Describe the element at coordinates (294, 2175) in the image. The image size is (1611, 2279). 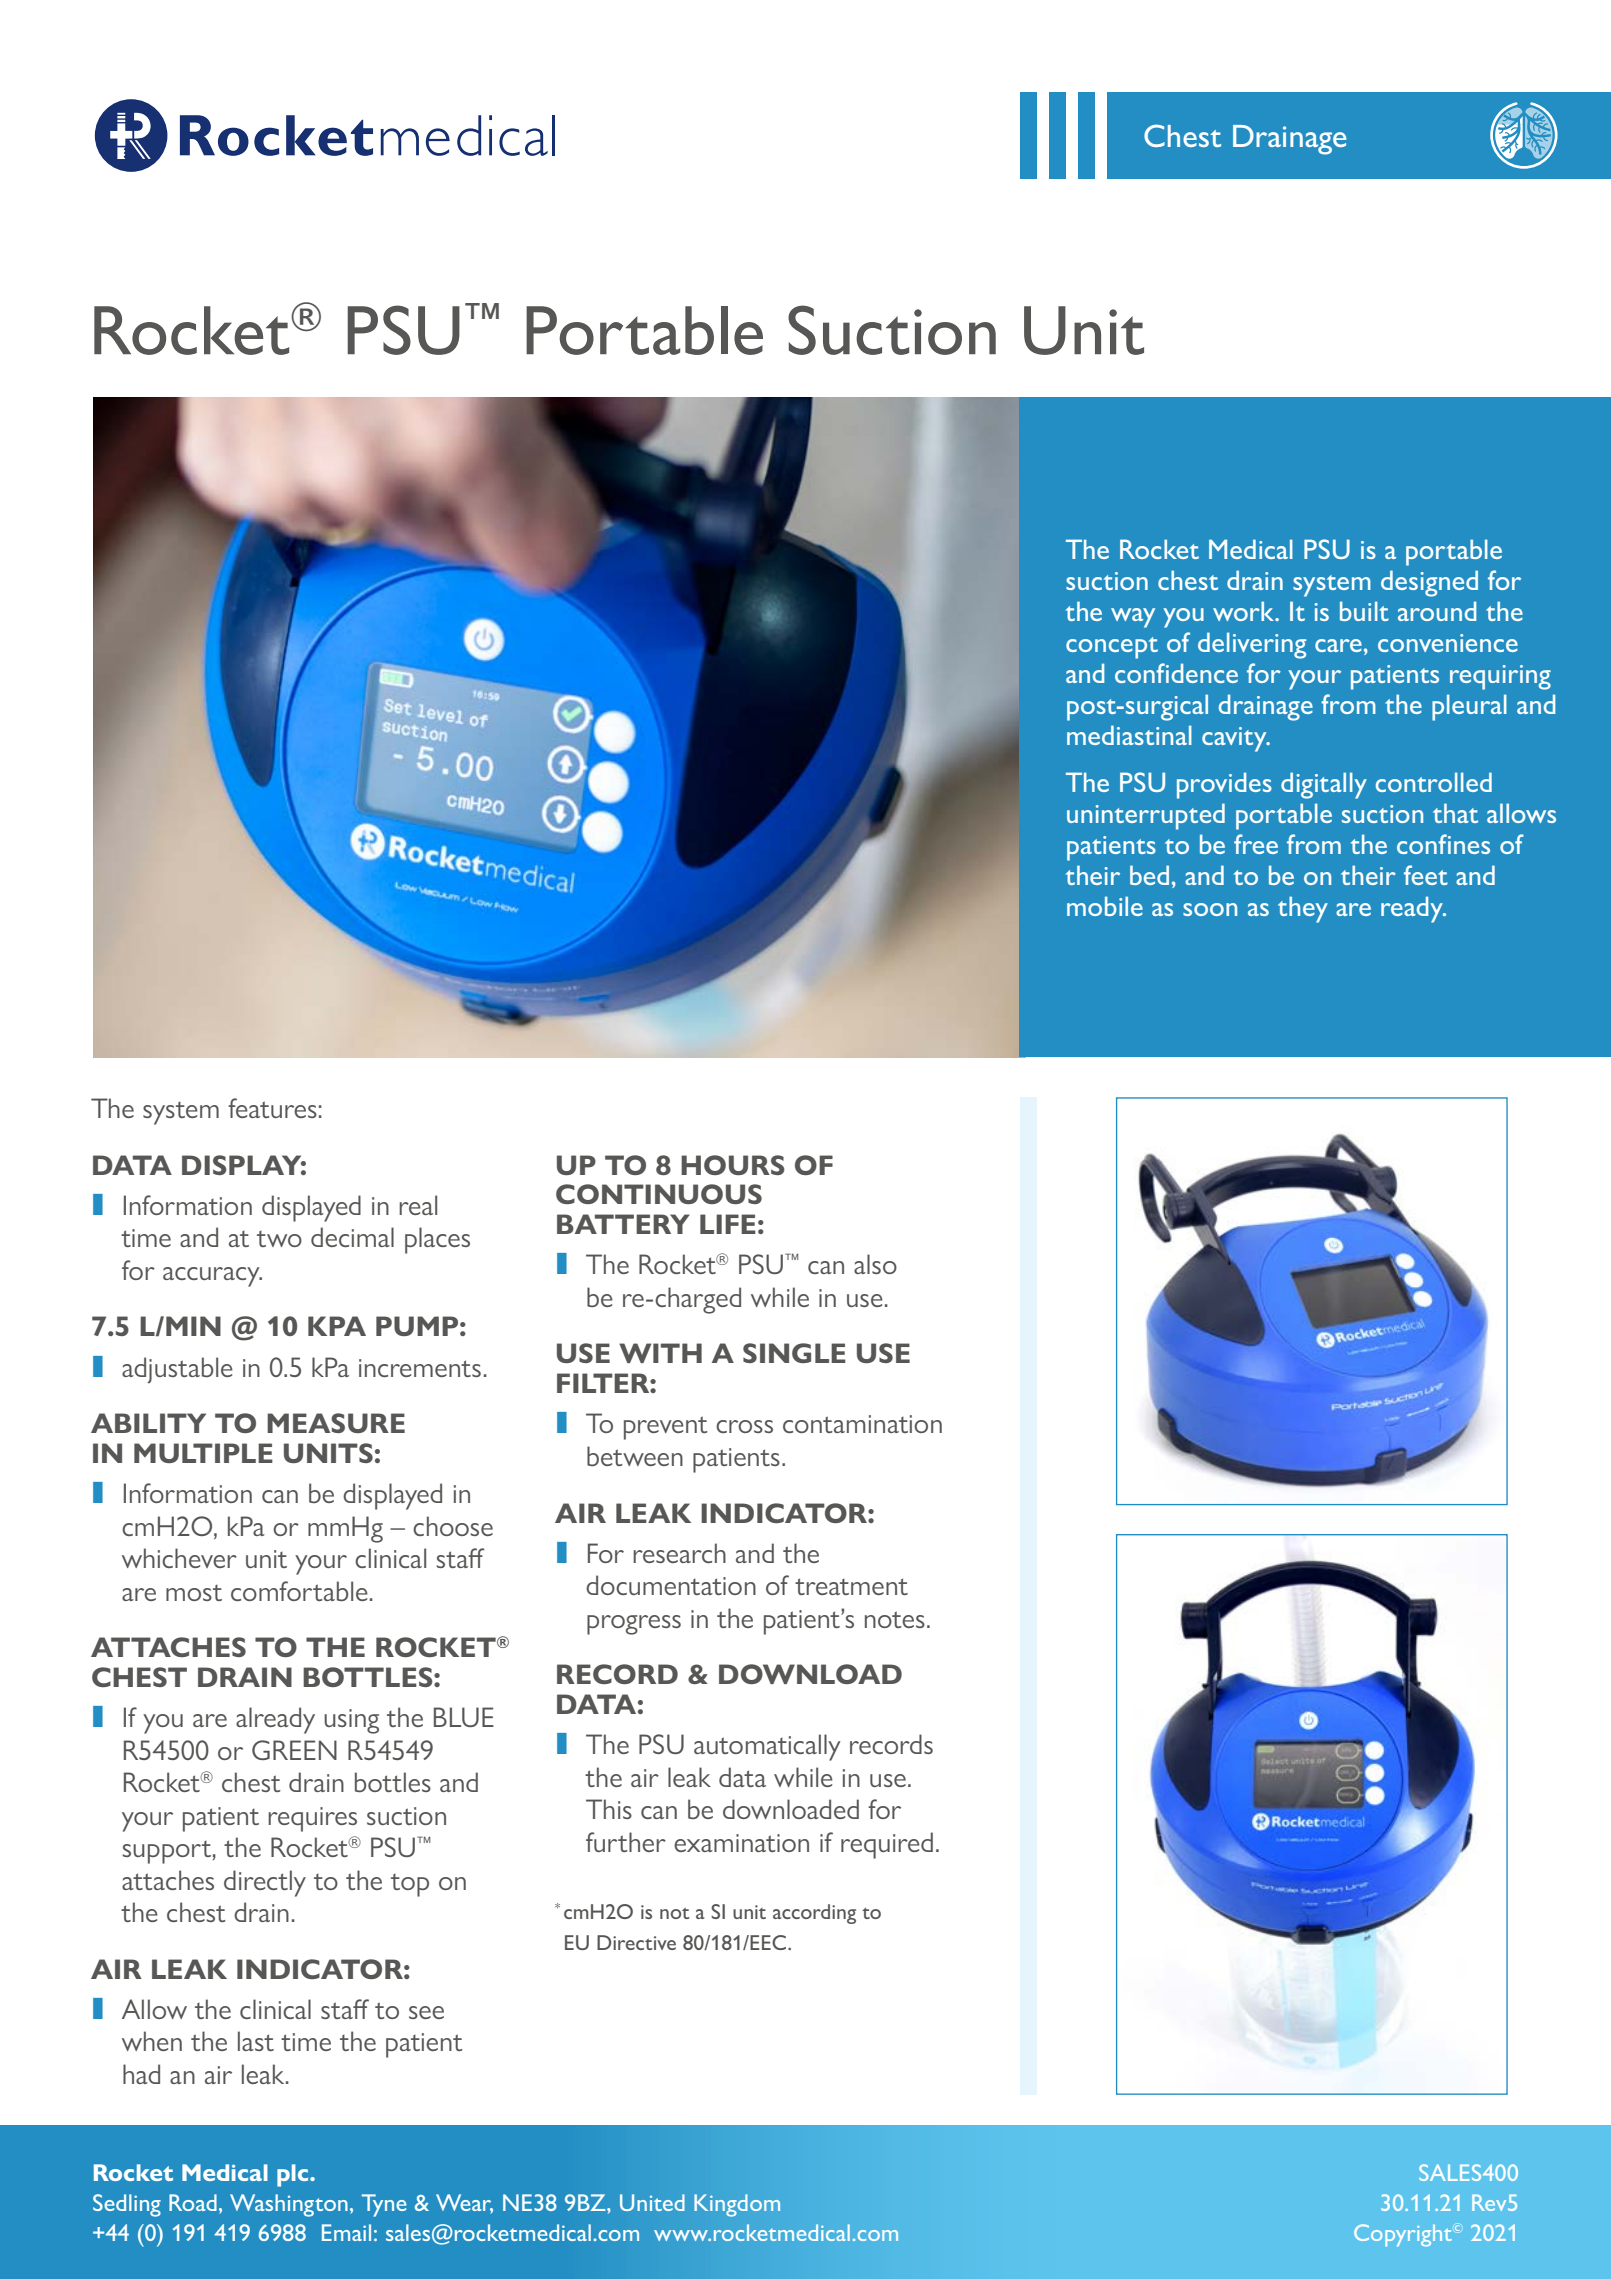
I see `plc` at that location.
